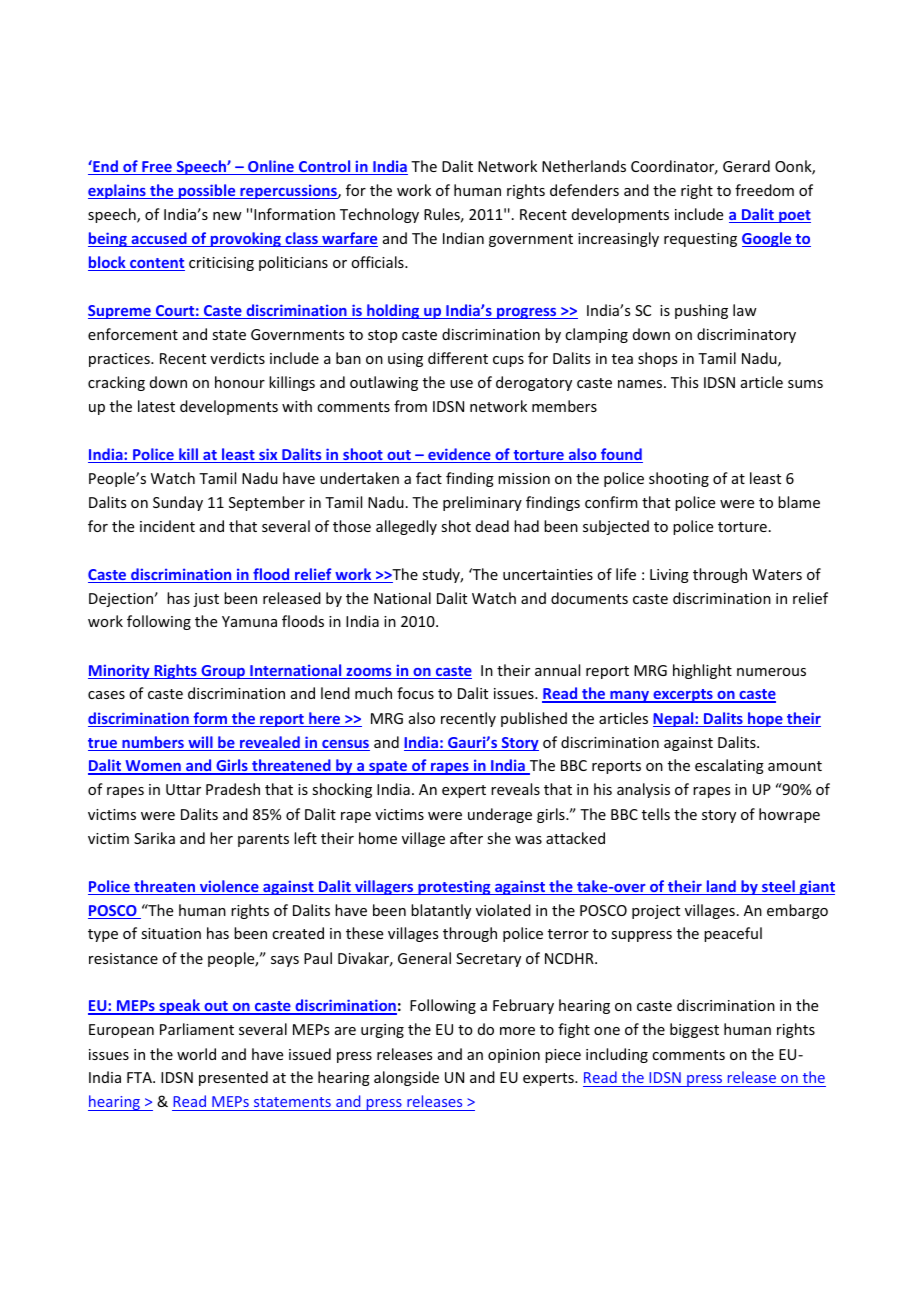 This document has height=1308, width=924. What do you see at coordinates (207, 191) in the document?
I see `possible` at bounding box center [207, 191].
